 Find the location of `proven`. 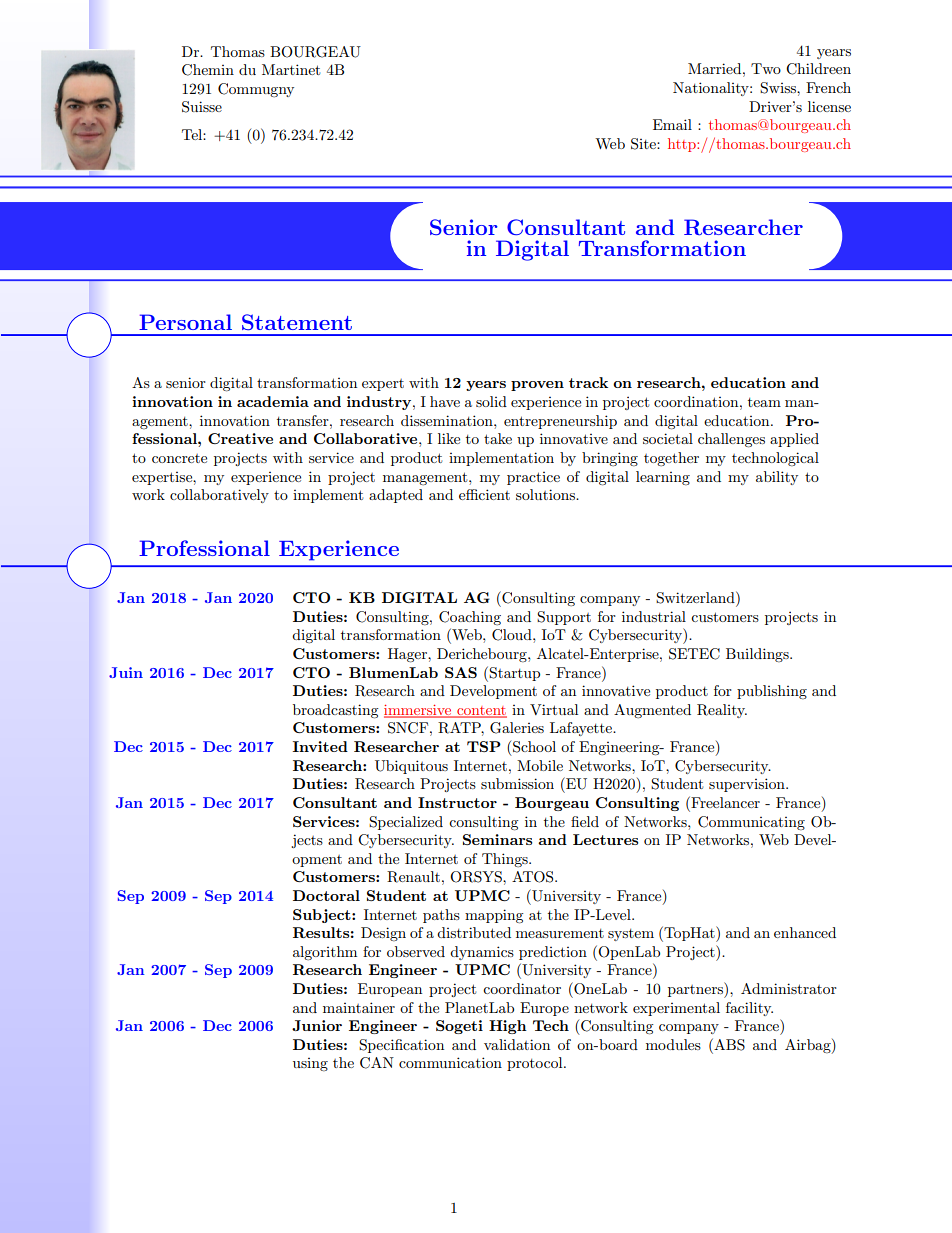

proven is located at coordinates (537, 386).
